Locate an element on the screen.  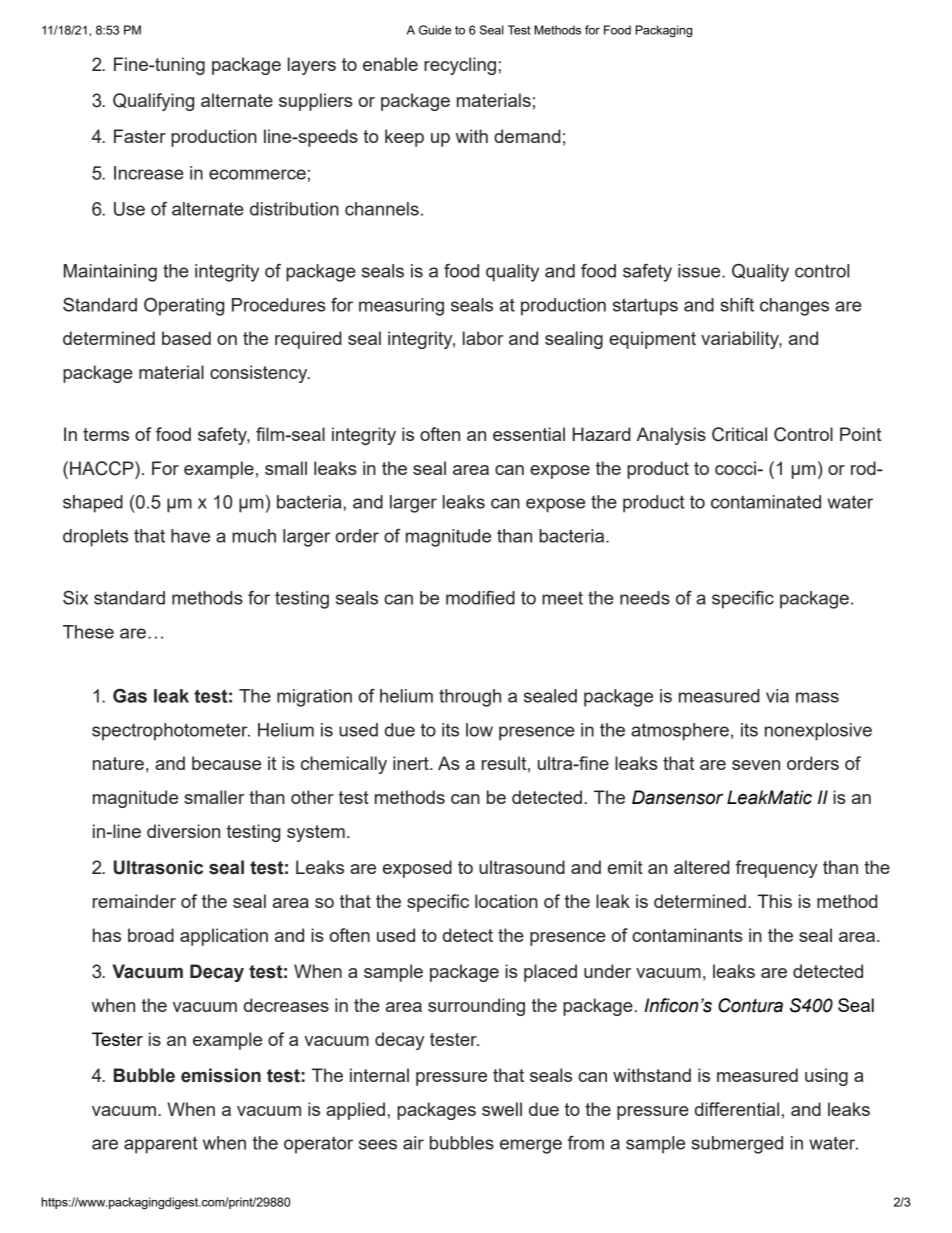
terms is located at coordinates (106, 434).
